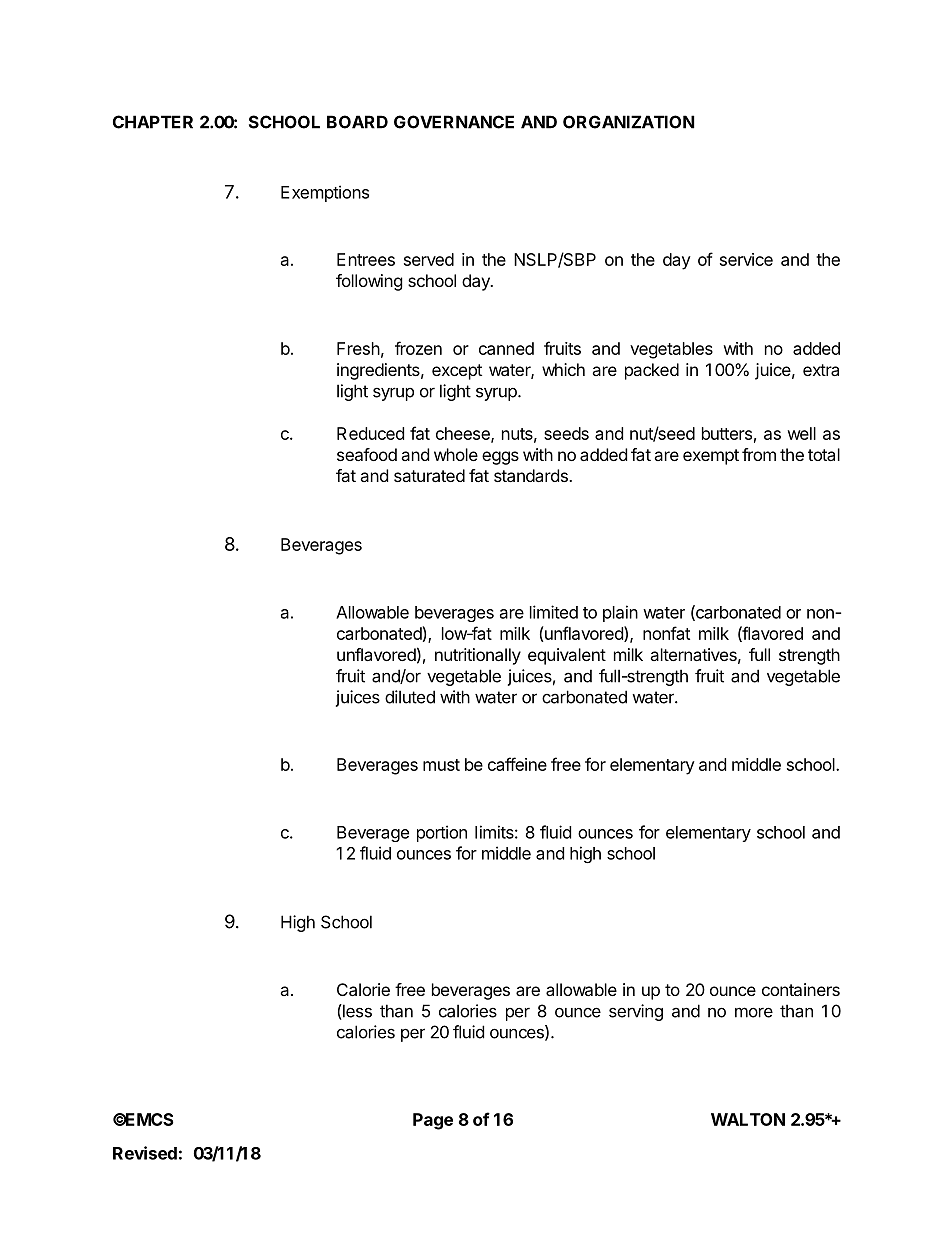 The height and width of the screenshot is (1233, 952). I want to click on must, so click(441, 765).
